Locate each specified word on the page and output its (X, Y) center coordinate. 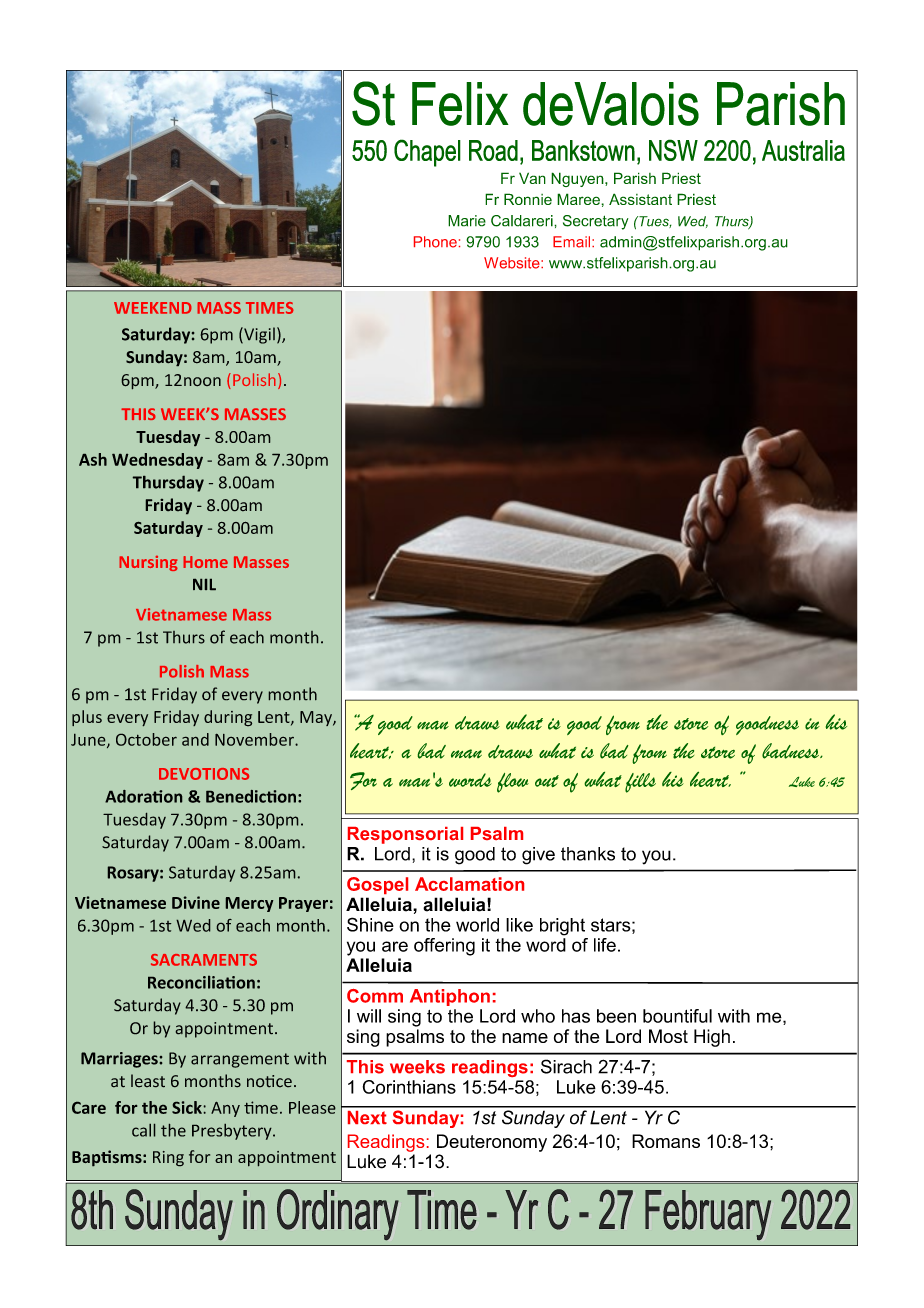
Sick (187, 1107)
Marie (467, 221)
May (317, 718)
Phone (435, 242)
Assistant (640, 199)
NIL (204, 584)
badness (792, 751)
